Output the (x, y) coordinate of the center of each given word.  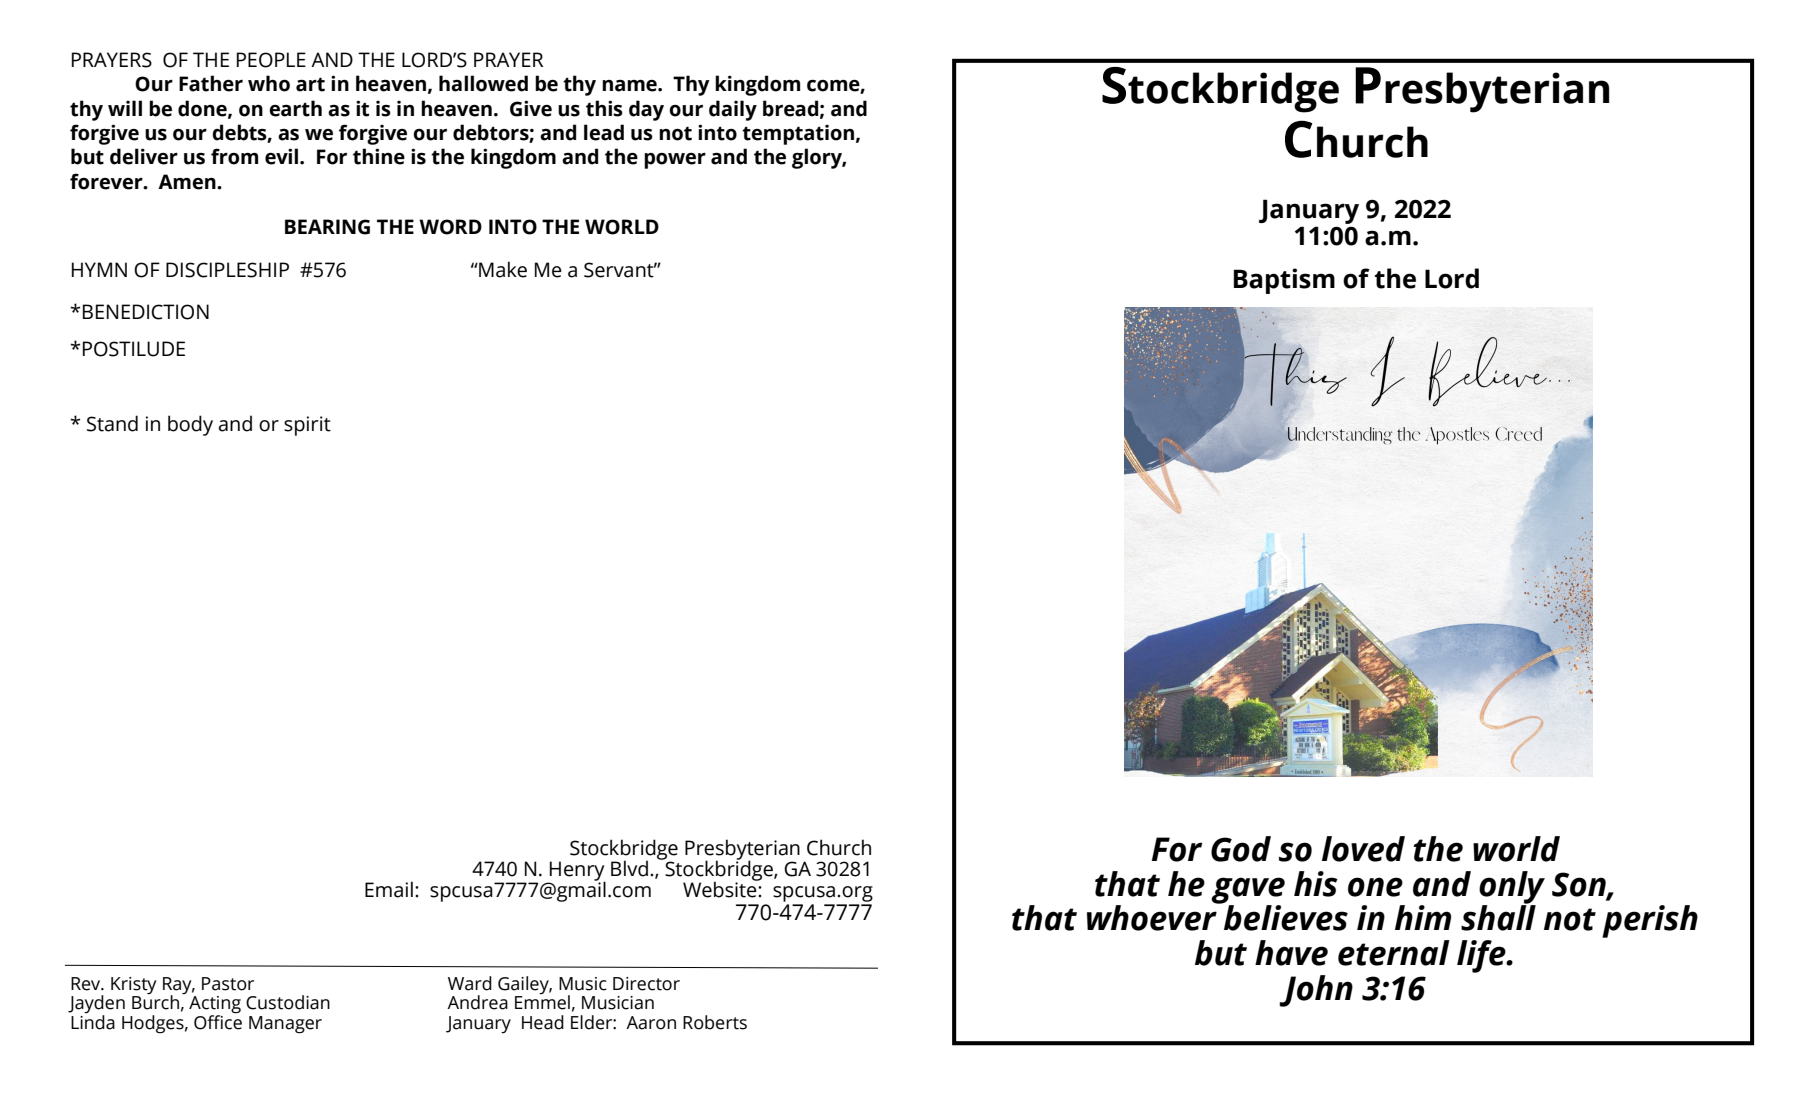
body (190, 425)
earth (295, 108)
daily (733, 110)
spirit (307, 426)
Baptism (1284, 281)
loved (1363, 849)
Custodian (288, 1002)
